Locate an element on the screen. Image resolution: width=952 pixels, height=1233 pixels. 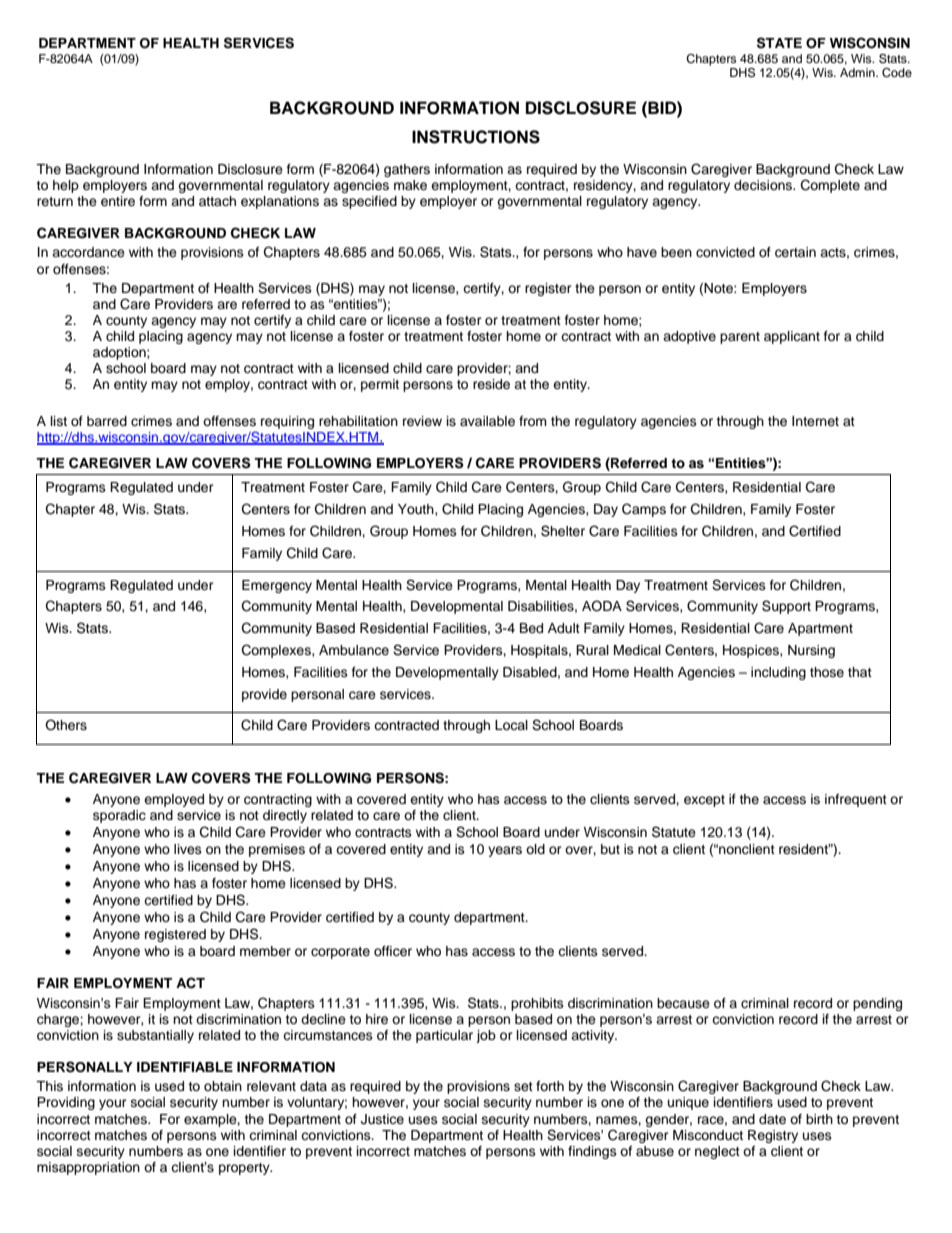
Support is located at coordinates (786, 607).
